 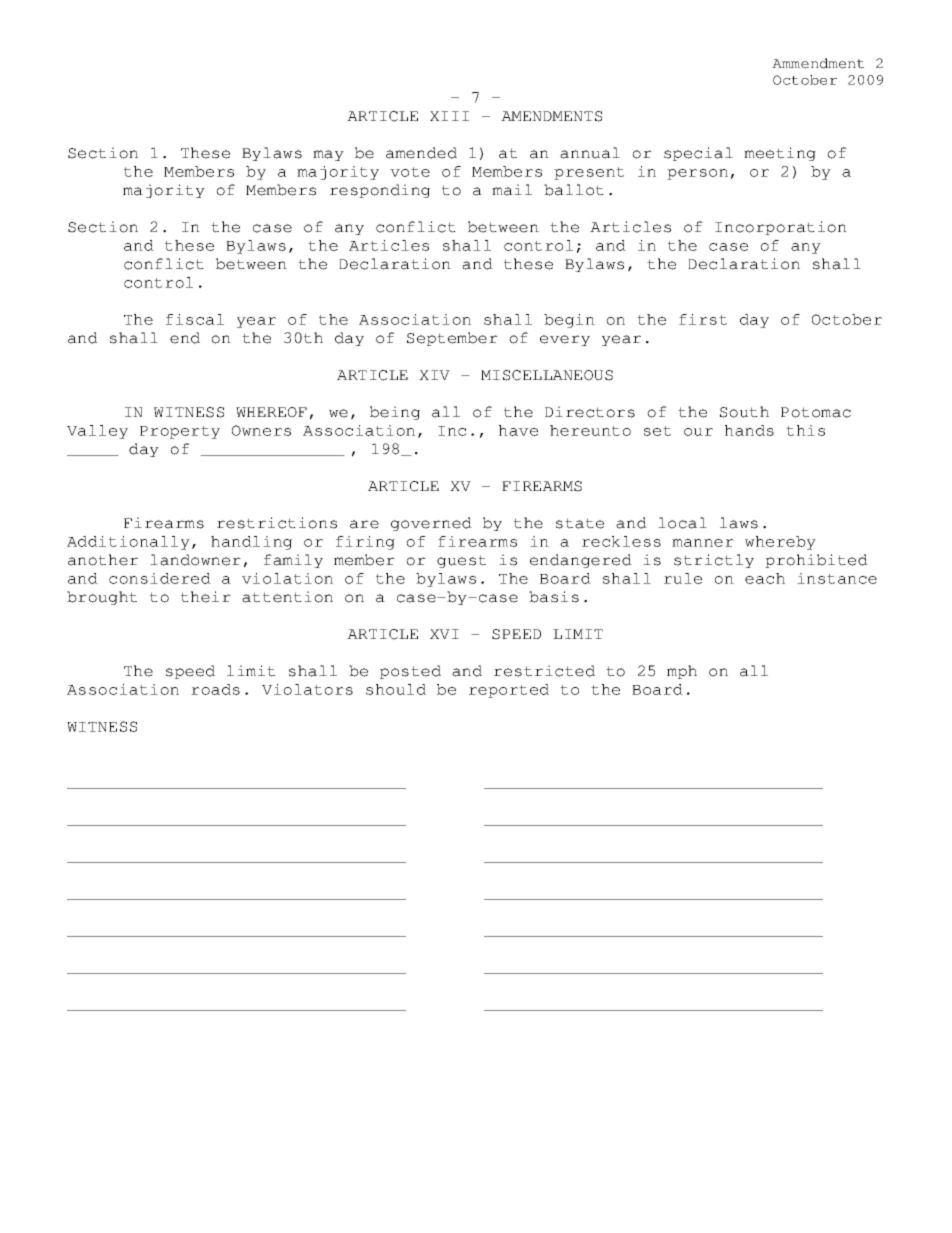 I want to click on XIV, so click(x=434, y=375).
